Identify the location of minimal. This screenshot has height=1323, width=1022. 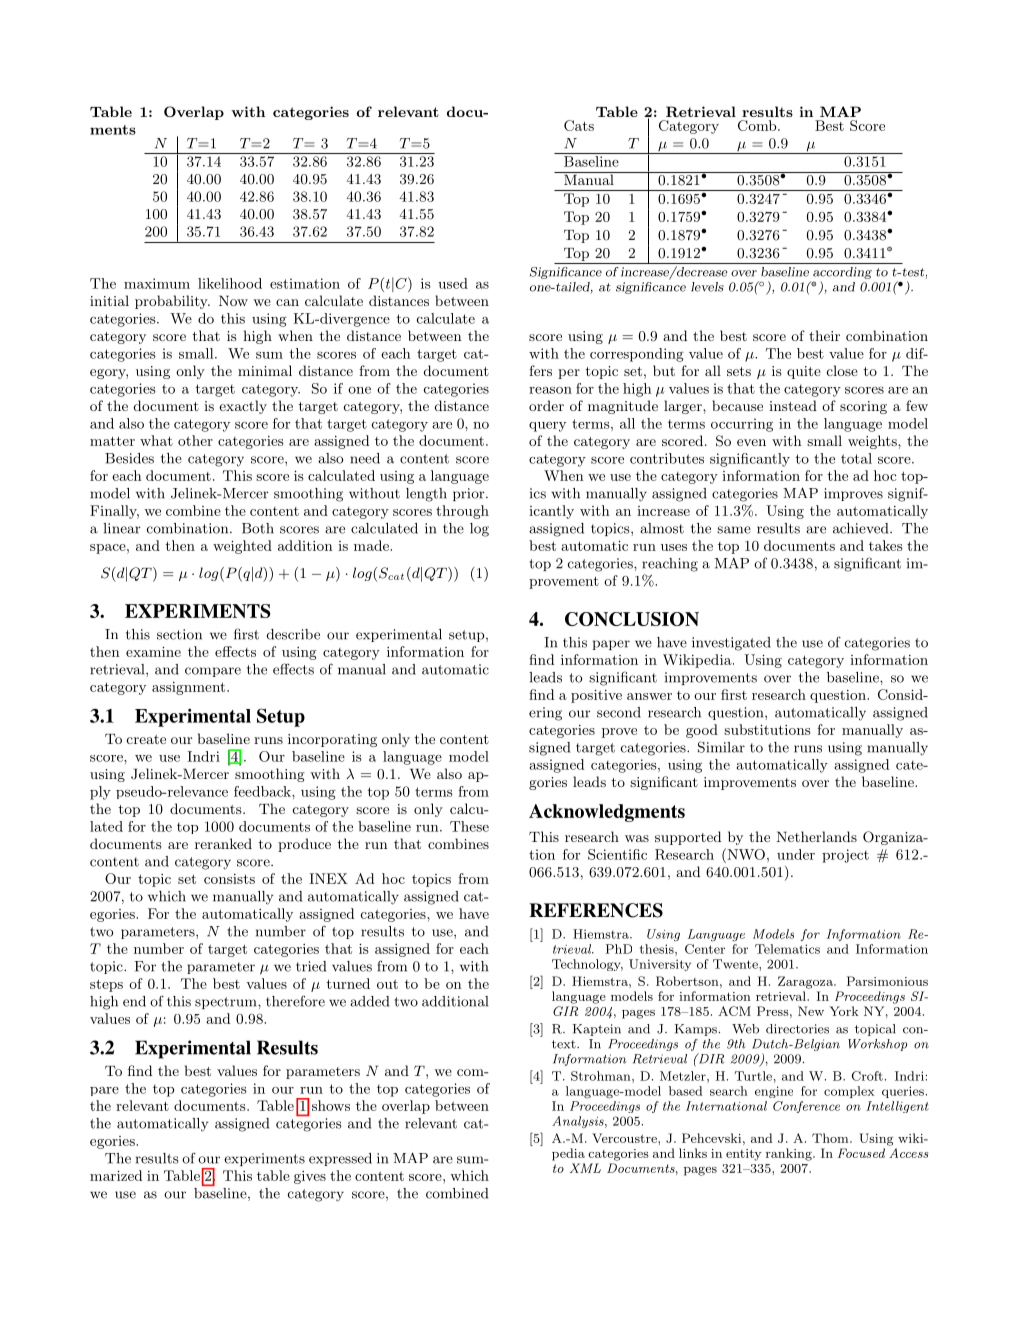
(265, 370).
